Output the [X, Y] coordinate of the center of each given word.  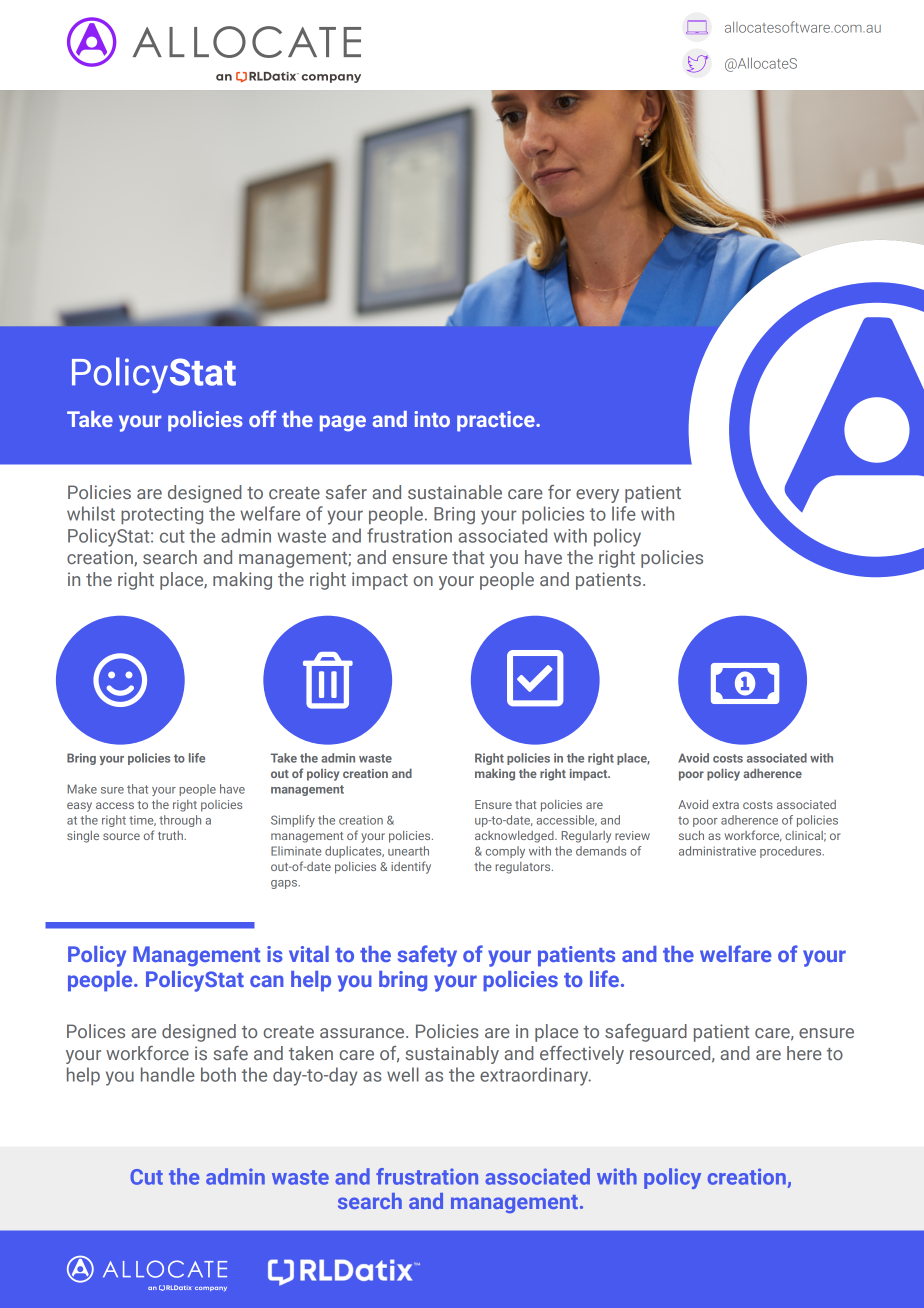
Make [82, 789]
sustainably [452, 1055]
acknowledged [515, 837]
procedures [792, 852]
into [432, 419]
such [691, 835]
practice [497, 421]
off [262, 418]
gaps [285, 884]
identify [411, 867]
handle [168, 1074]
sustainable [455, 492]
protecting [162, 515]
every [597, 496]
